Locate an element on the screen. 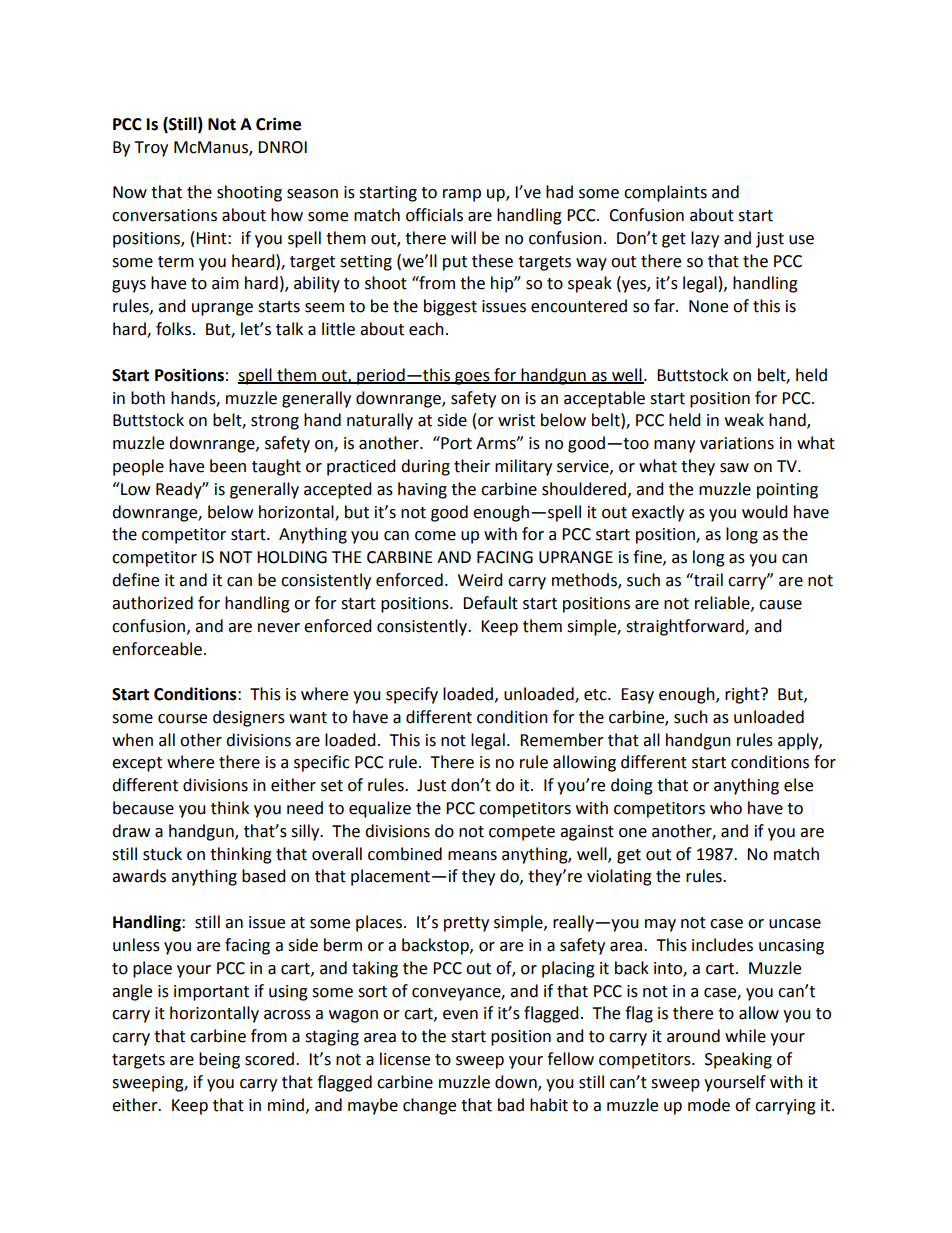 Image resolution: width=952 pixels, height=1233 pixels. ramp is located at coordinates (462, 195).
